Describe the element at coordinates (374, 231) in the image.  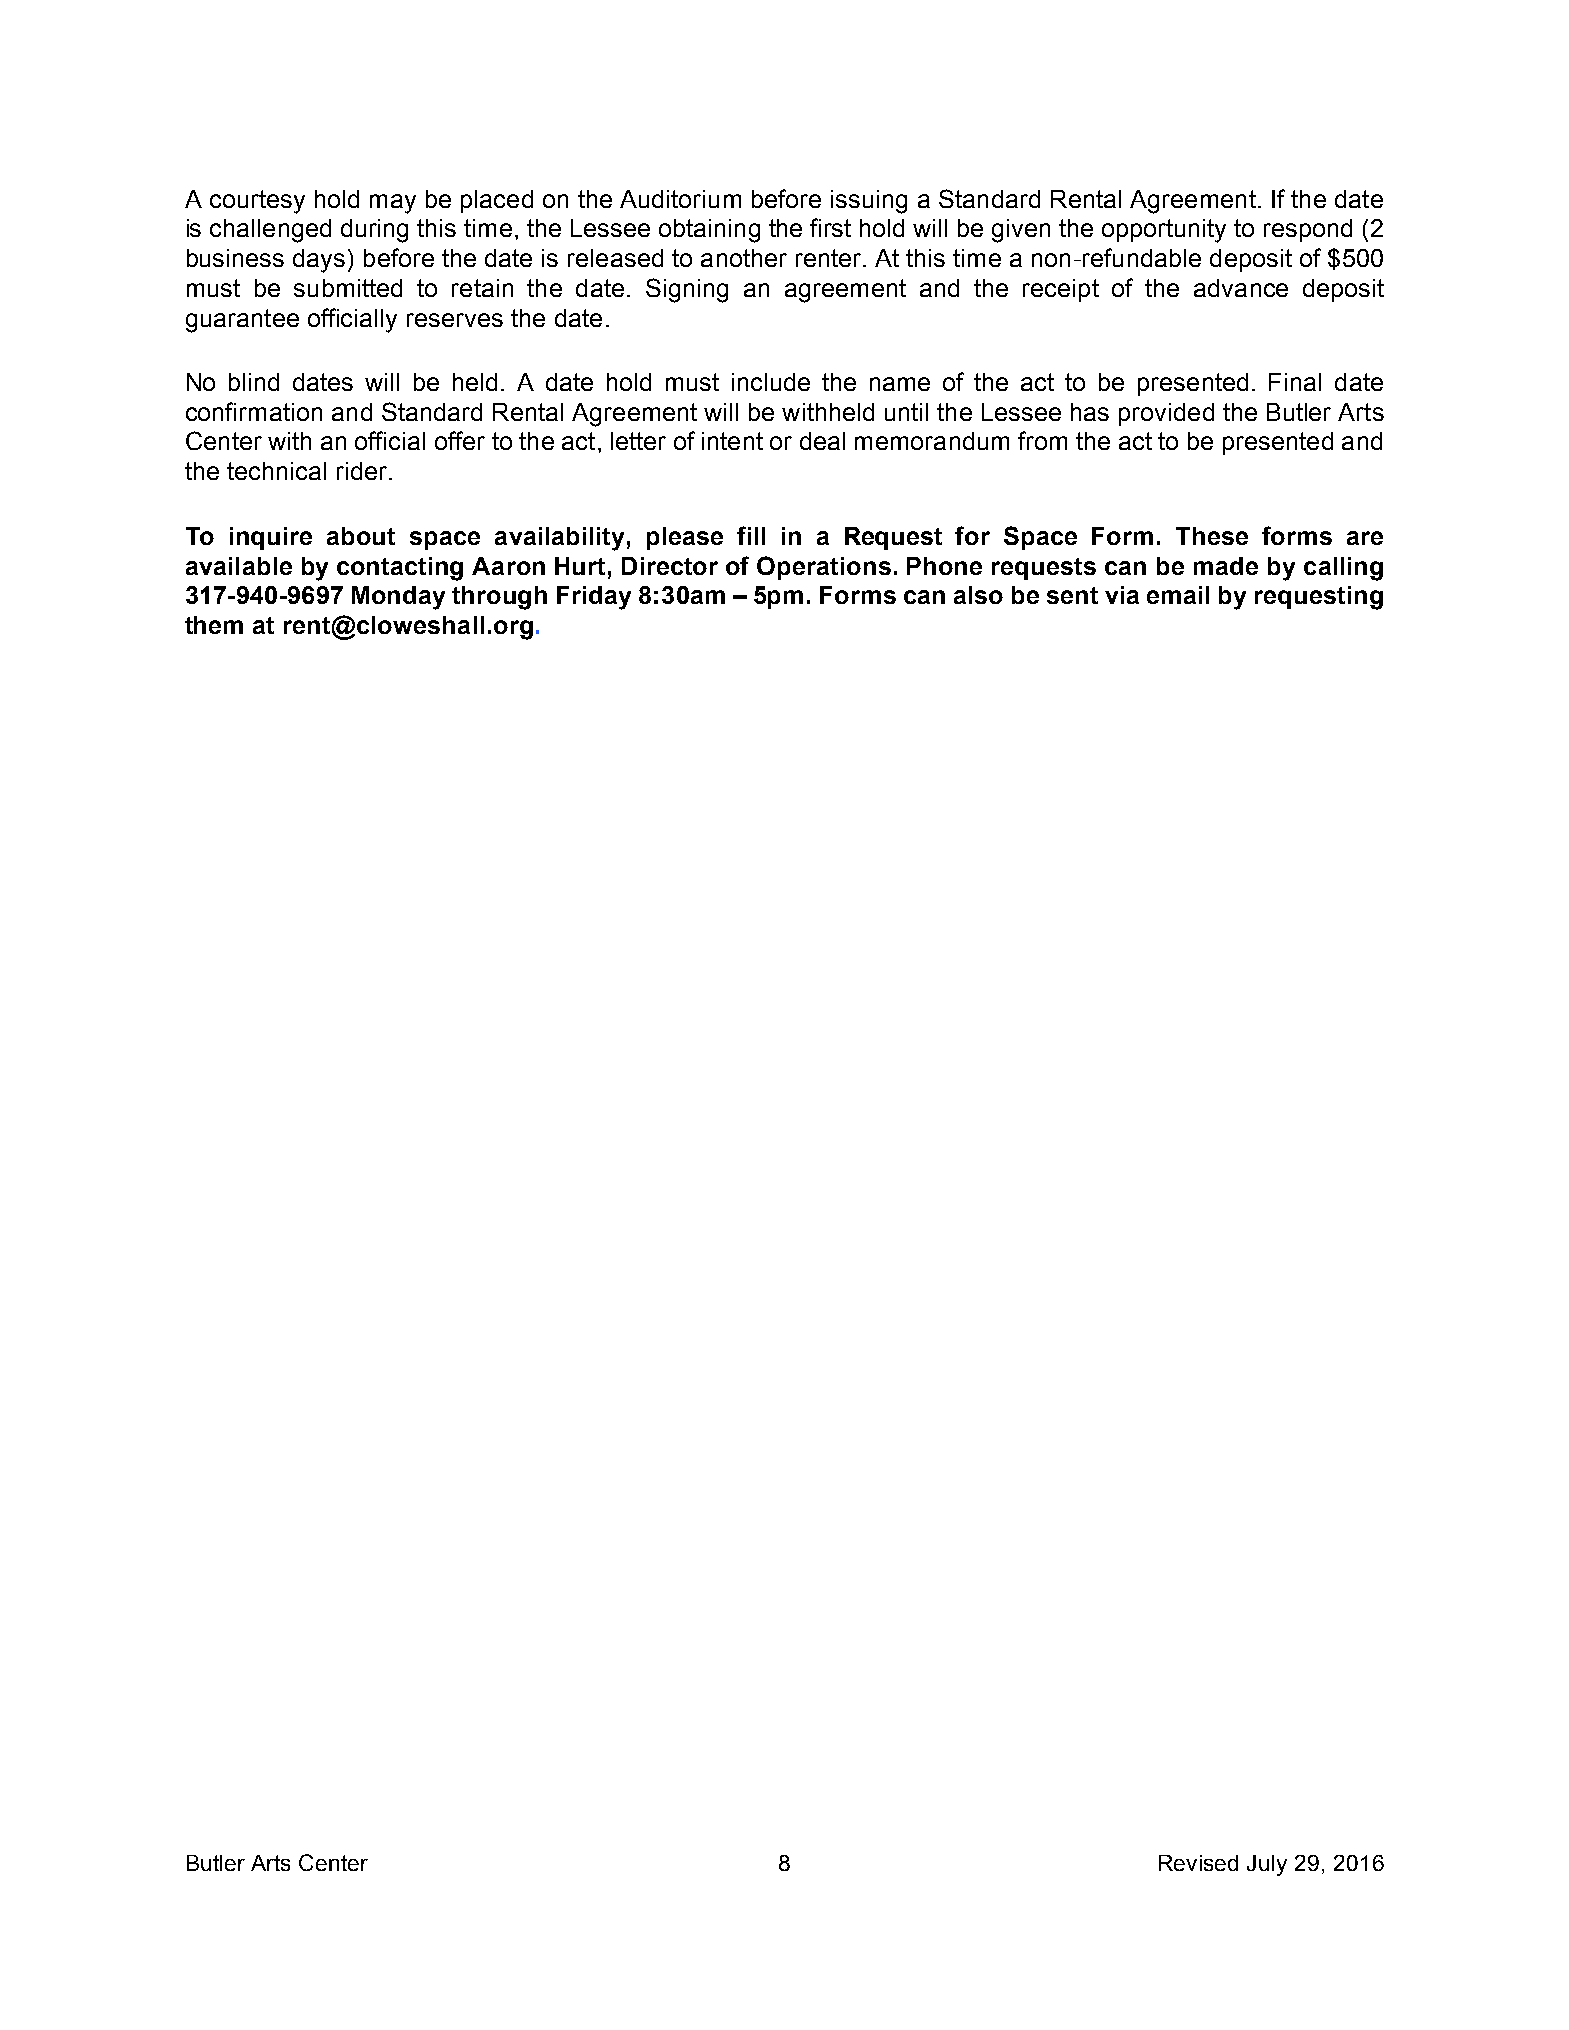
I see `during` at that location.
